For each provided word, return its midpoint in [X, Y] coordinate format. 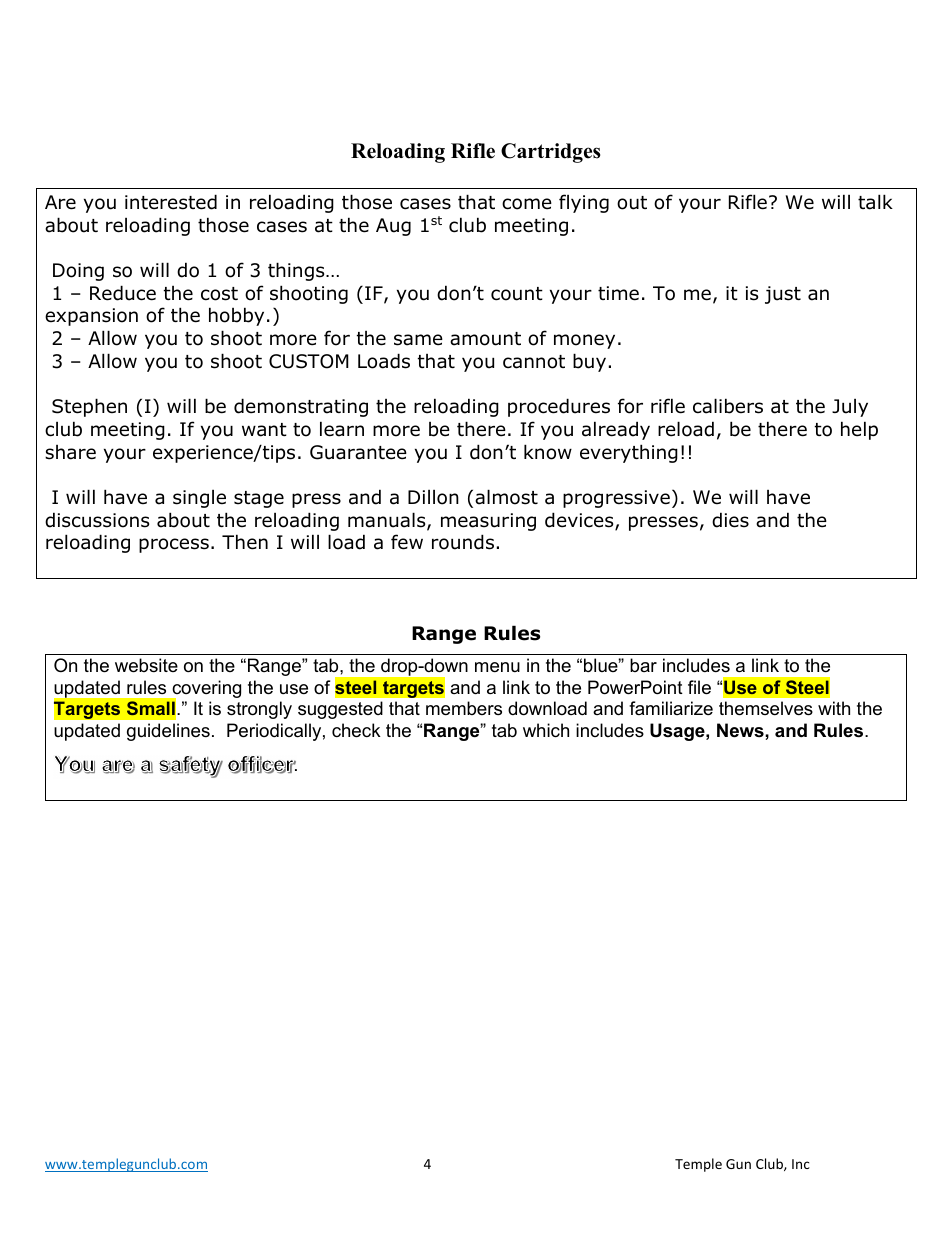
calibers [728, 406]
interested [171, 202]
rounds [463, 542]
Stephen [89, 407]
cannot [534, 362]
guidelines [168, 732]
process [174, 545]
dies [730, 520]
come [527, 204]
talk [875, 202]
